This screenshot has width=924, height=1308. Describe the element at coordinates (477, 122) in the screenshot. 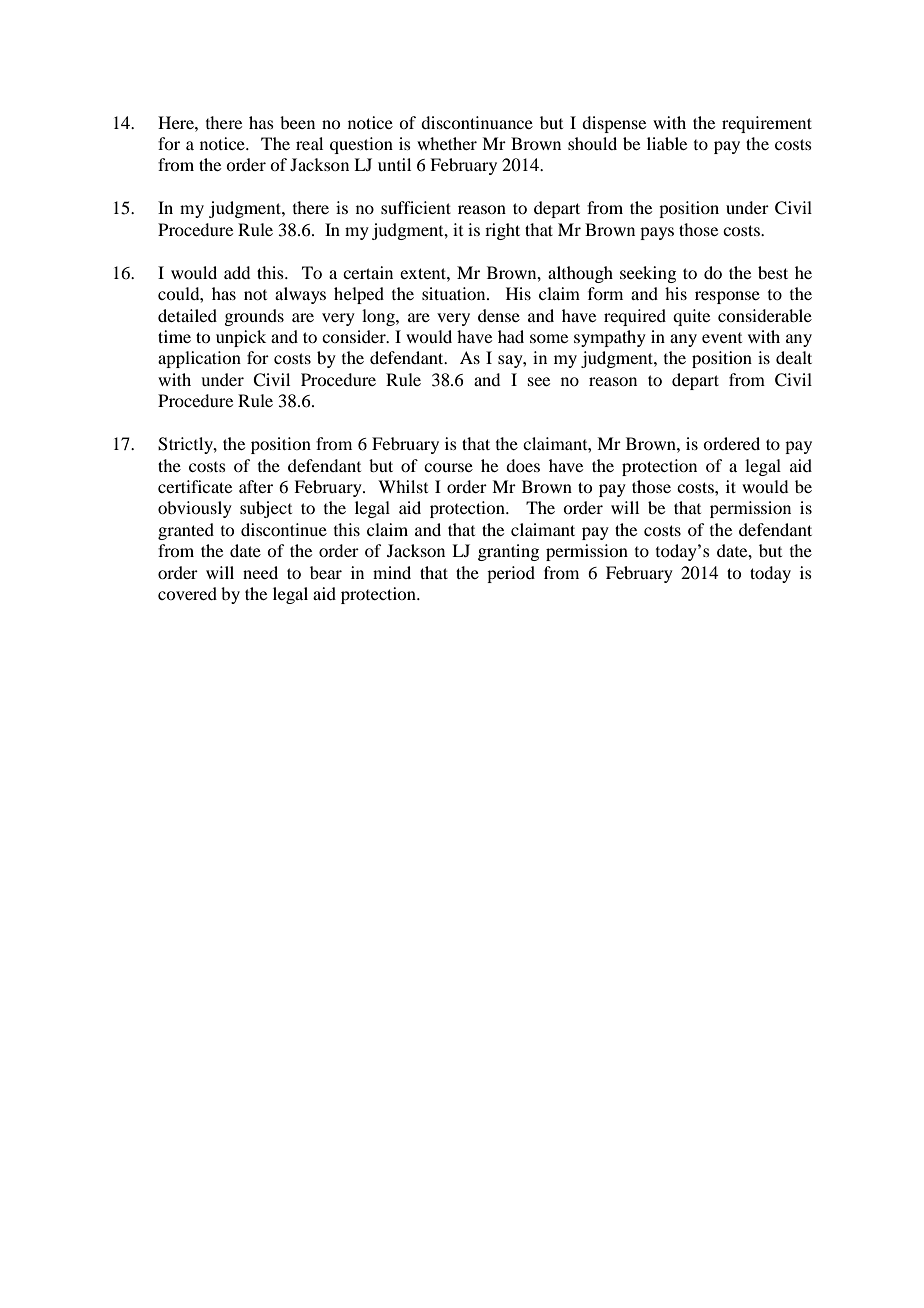

I see `discontinuance` at that location.
